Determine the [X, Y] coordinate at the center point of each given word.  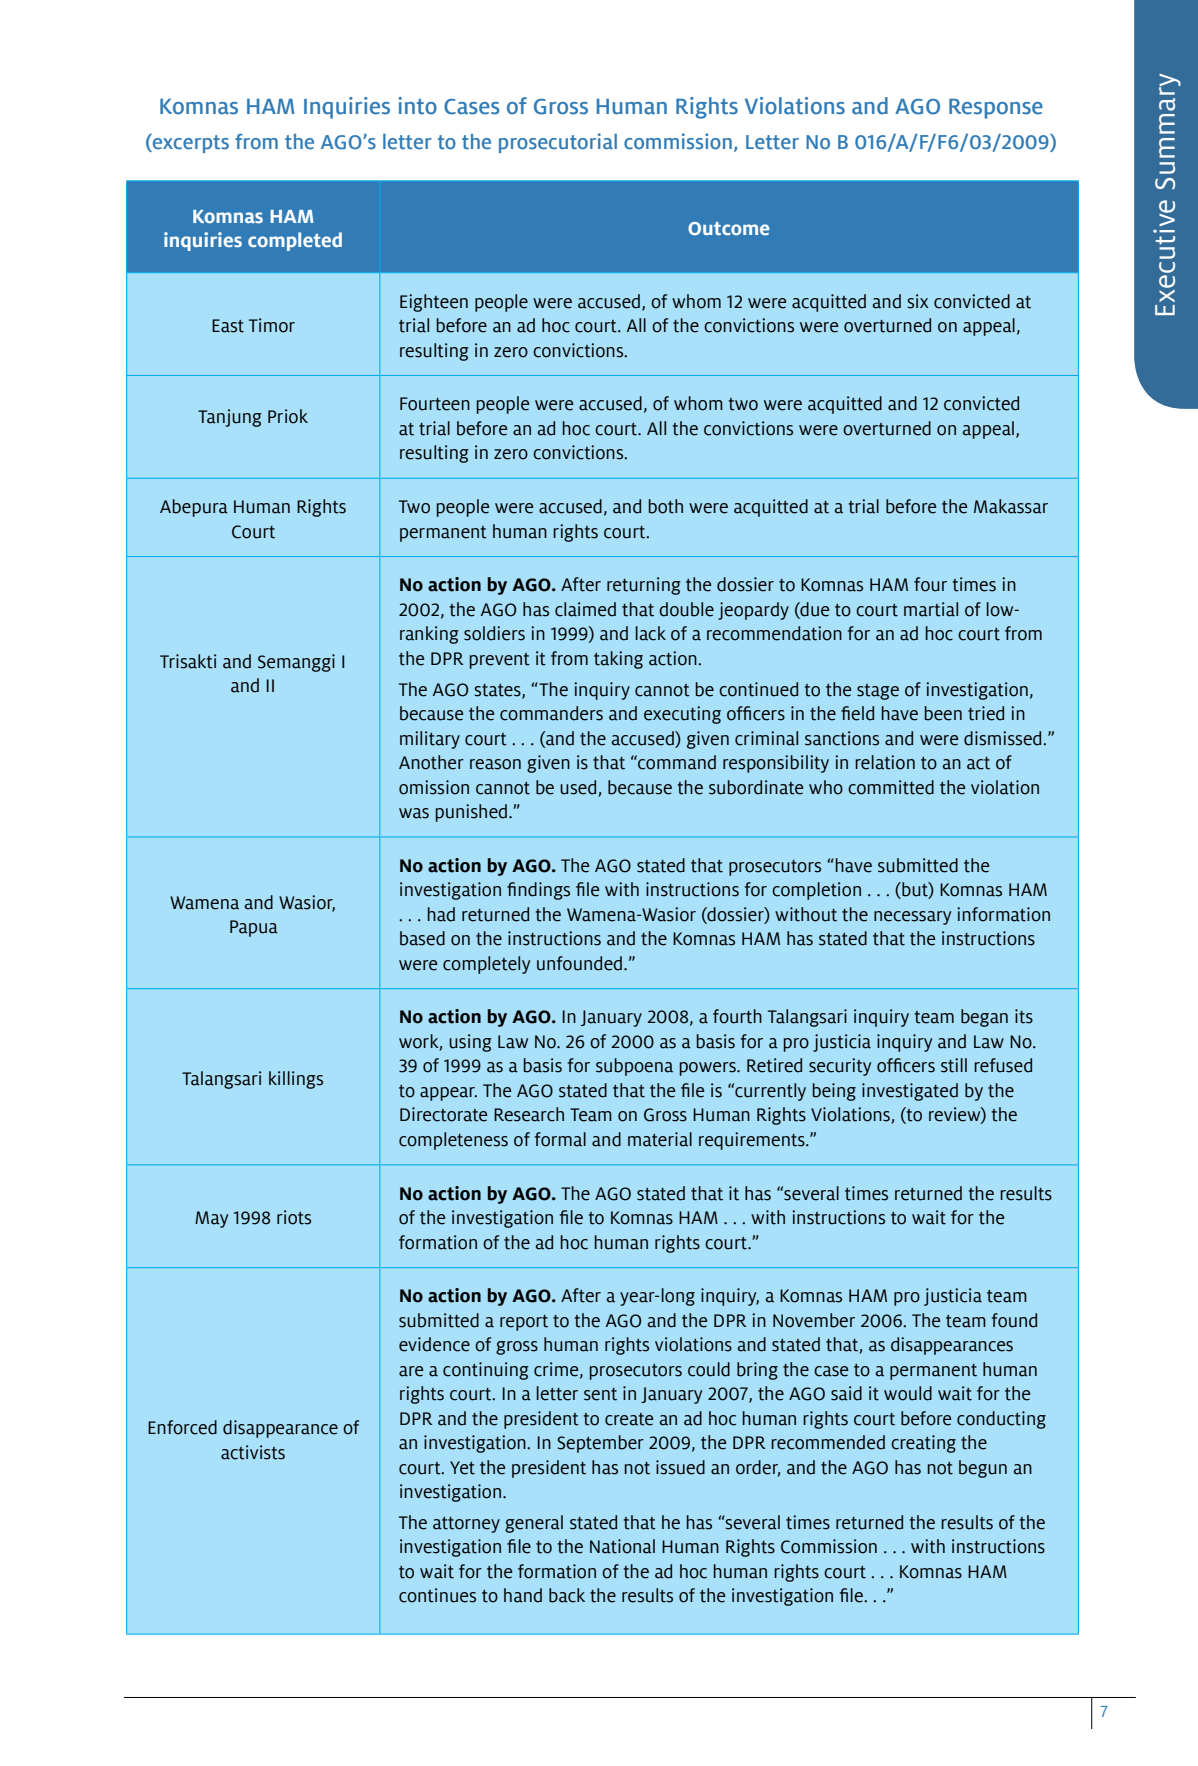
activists [253, 1452]
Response [996, 109]
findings [538, 891]
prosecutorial [558, 143]
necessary [913, 918]
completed [295, 241]
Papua [254, 928]
